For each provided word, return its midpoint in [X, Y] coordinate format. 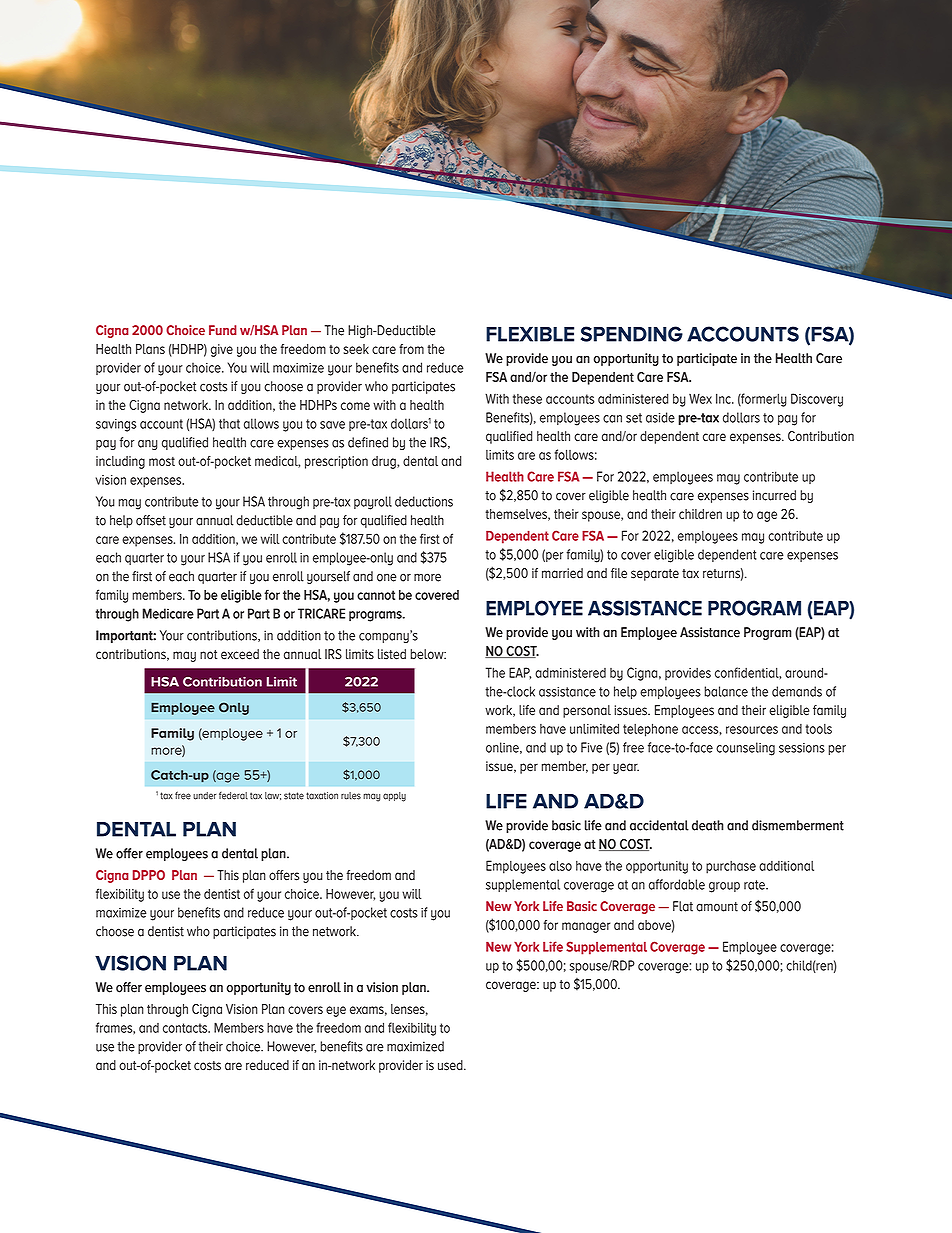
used [451, 1065]
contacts [186, 1028]
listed [392, 654]
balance [726, 691]
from [411, 349]
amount [717, 907]
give [222, 350]
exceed [240, 654]
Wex [700, 398]
